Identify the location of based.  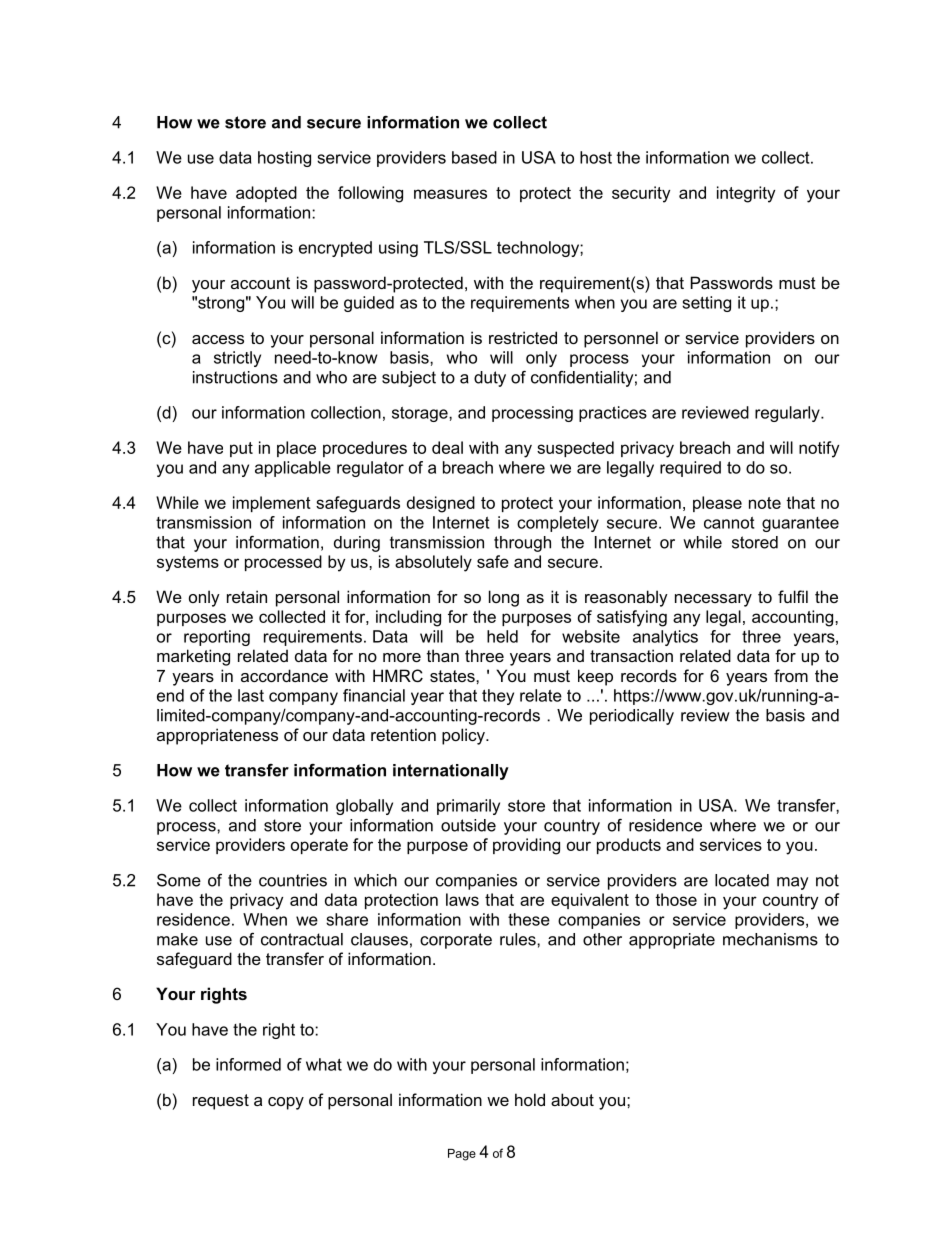
(474, 157).
